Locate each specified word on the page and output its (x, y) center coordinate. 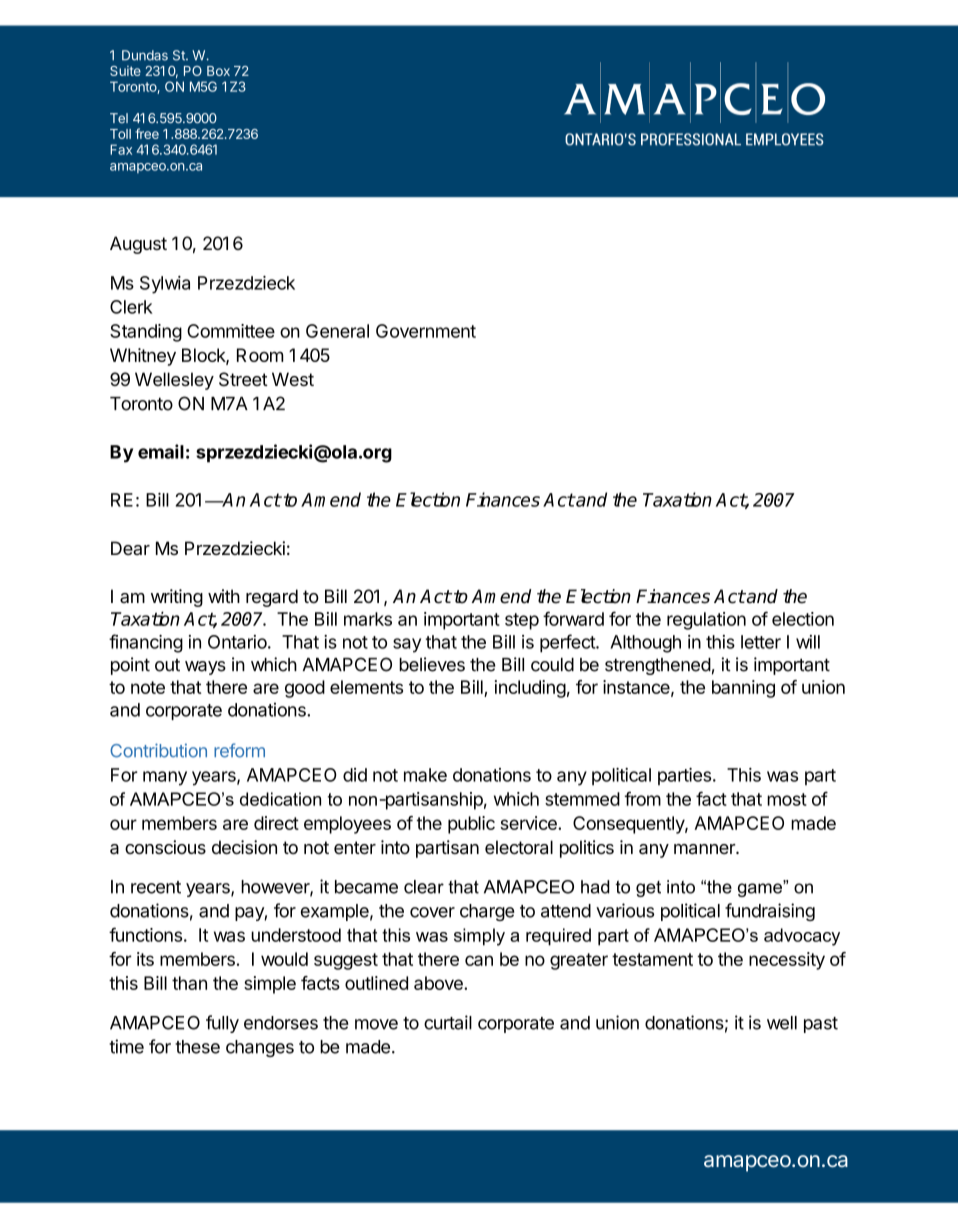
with (224, 596)
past (821, 1025)
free (147, 133)
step (522, 621)
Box (218, 71)
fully (222, 1024)
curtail (448, 1022)
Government (426, 331)
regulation (706, 621)
